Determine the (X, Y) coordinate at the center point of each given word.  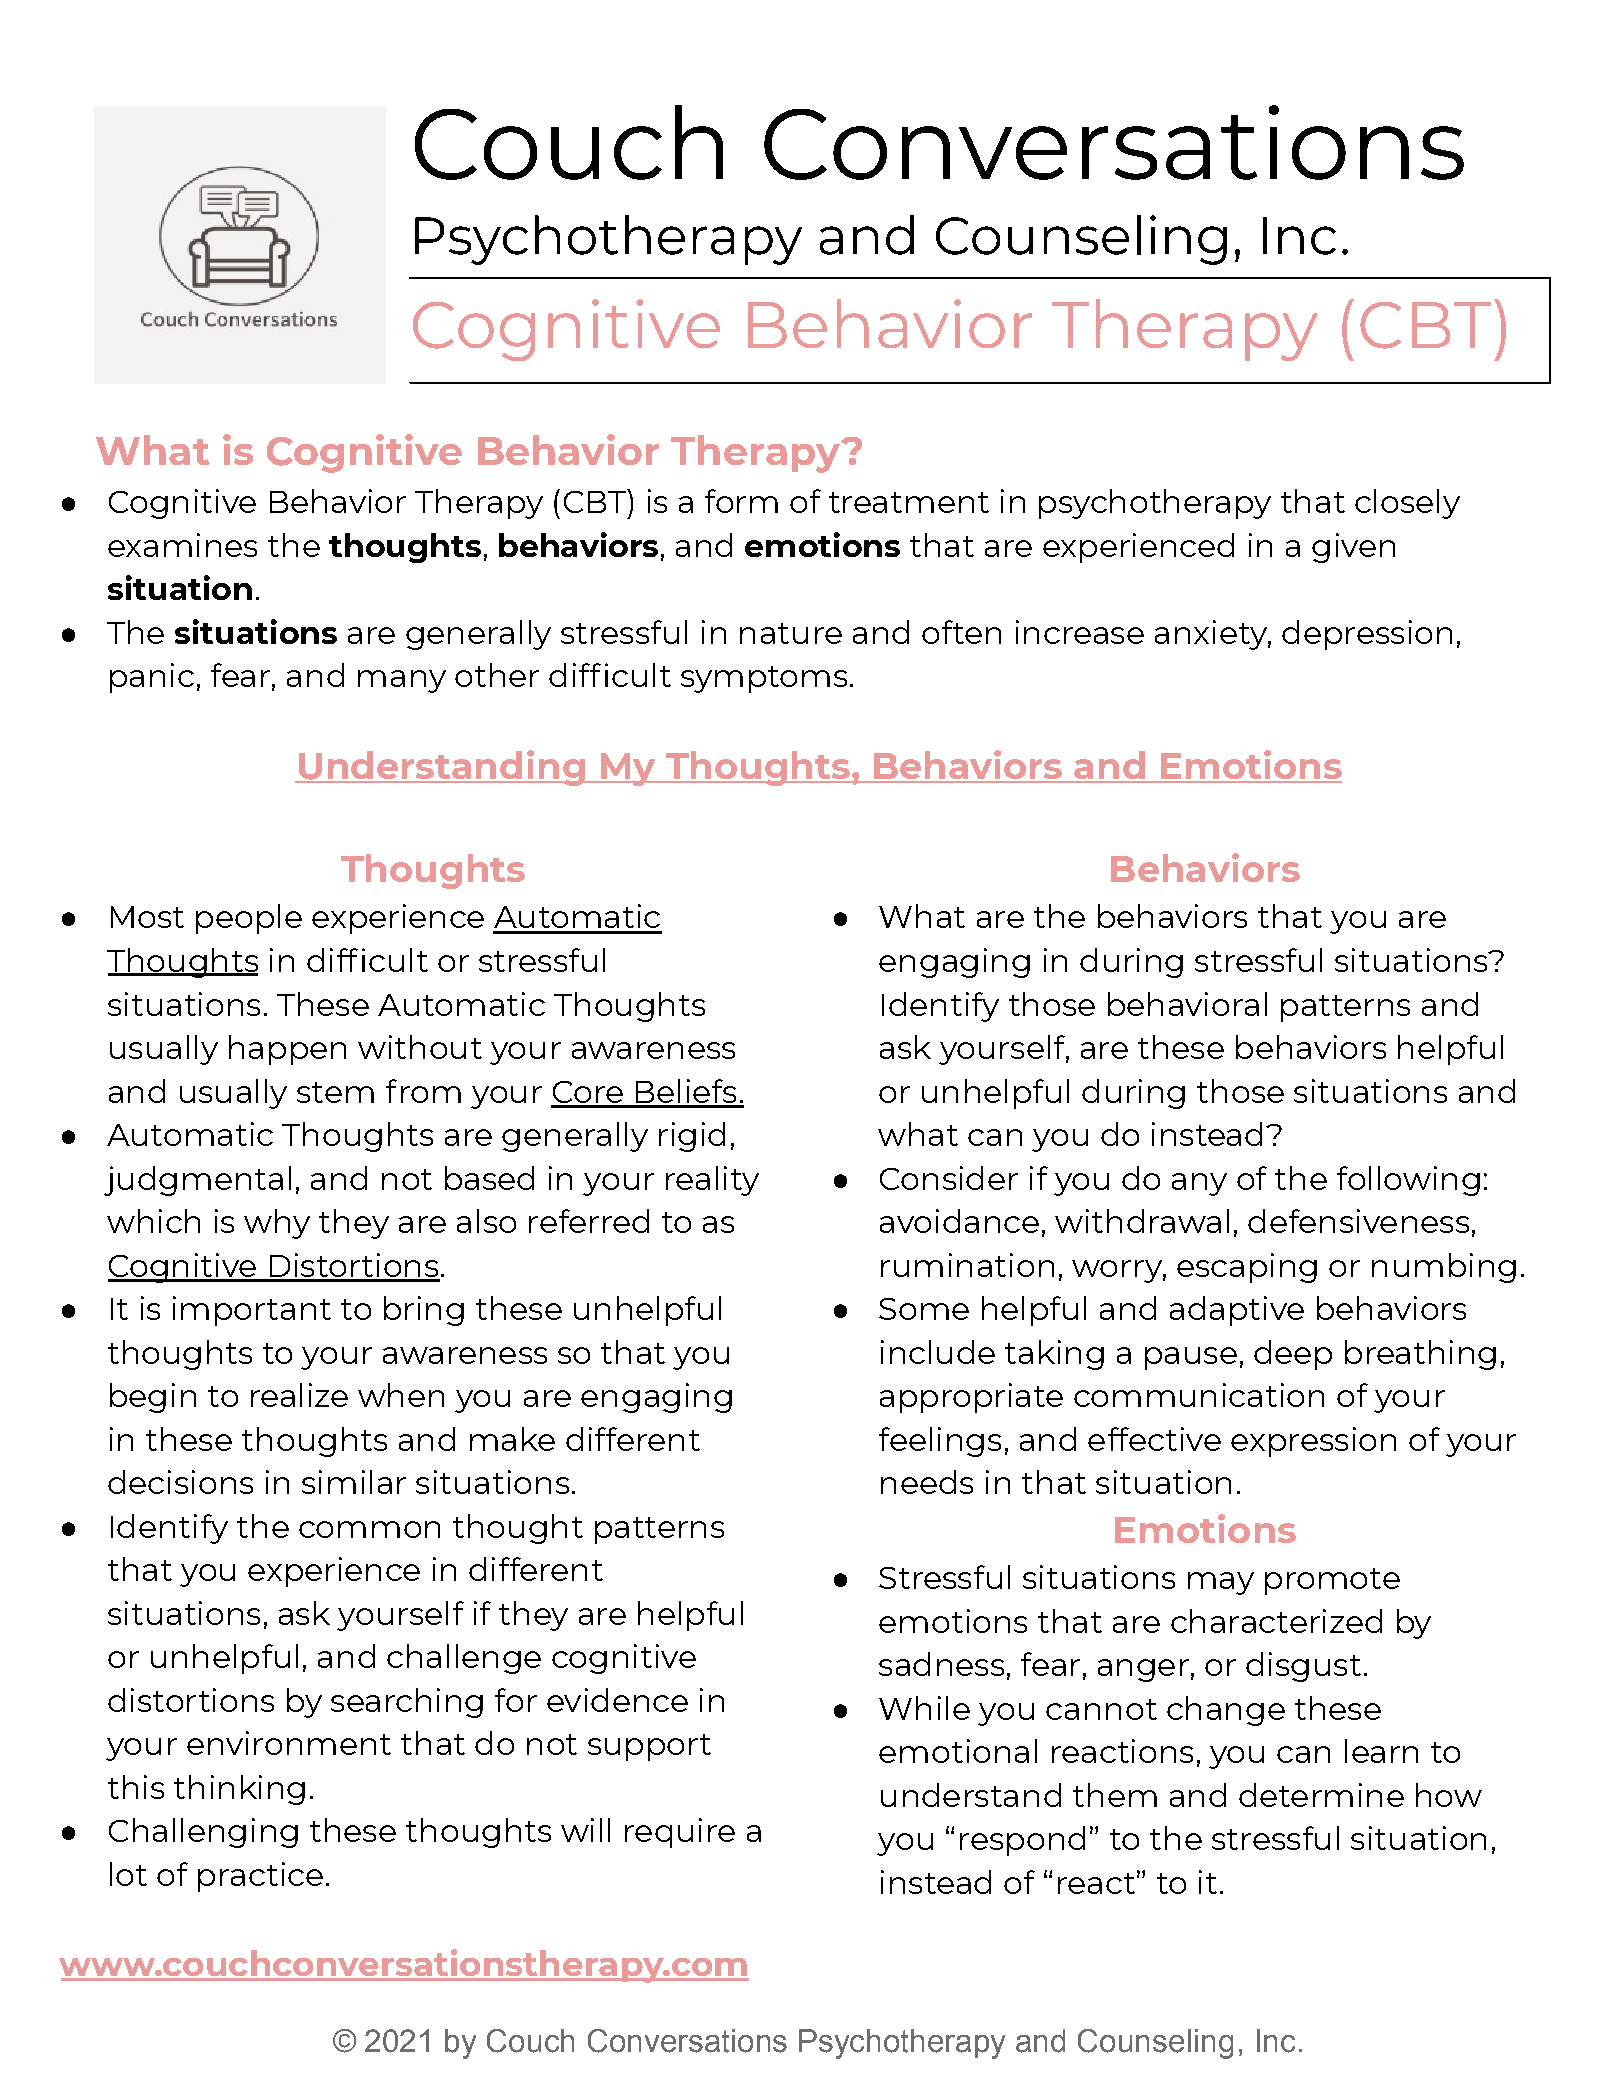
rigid (692, 1137)
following (1408, 1181)
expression (1313, 1442)
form (741, 501)
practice (260, 1877)
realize (299, 1395)
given (1353, 548)
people (249, 919)
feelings (940, 1442)
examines (182, 545)
